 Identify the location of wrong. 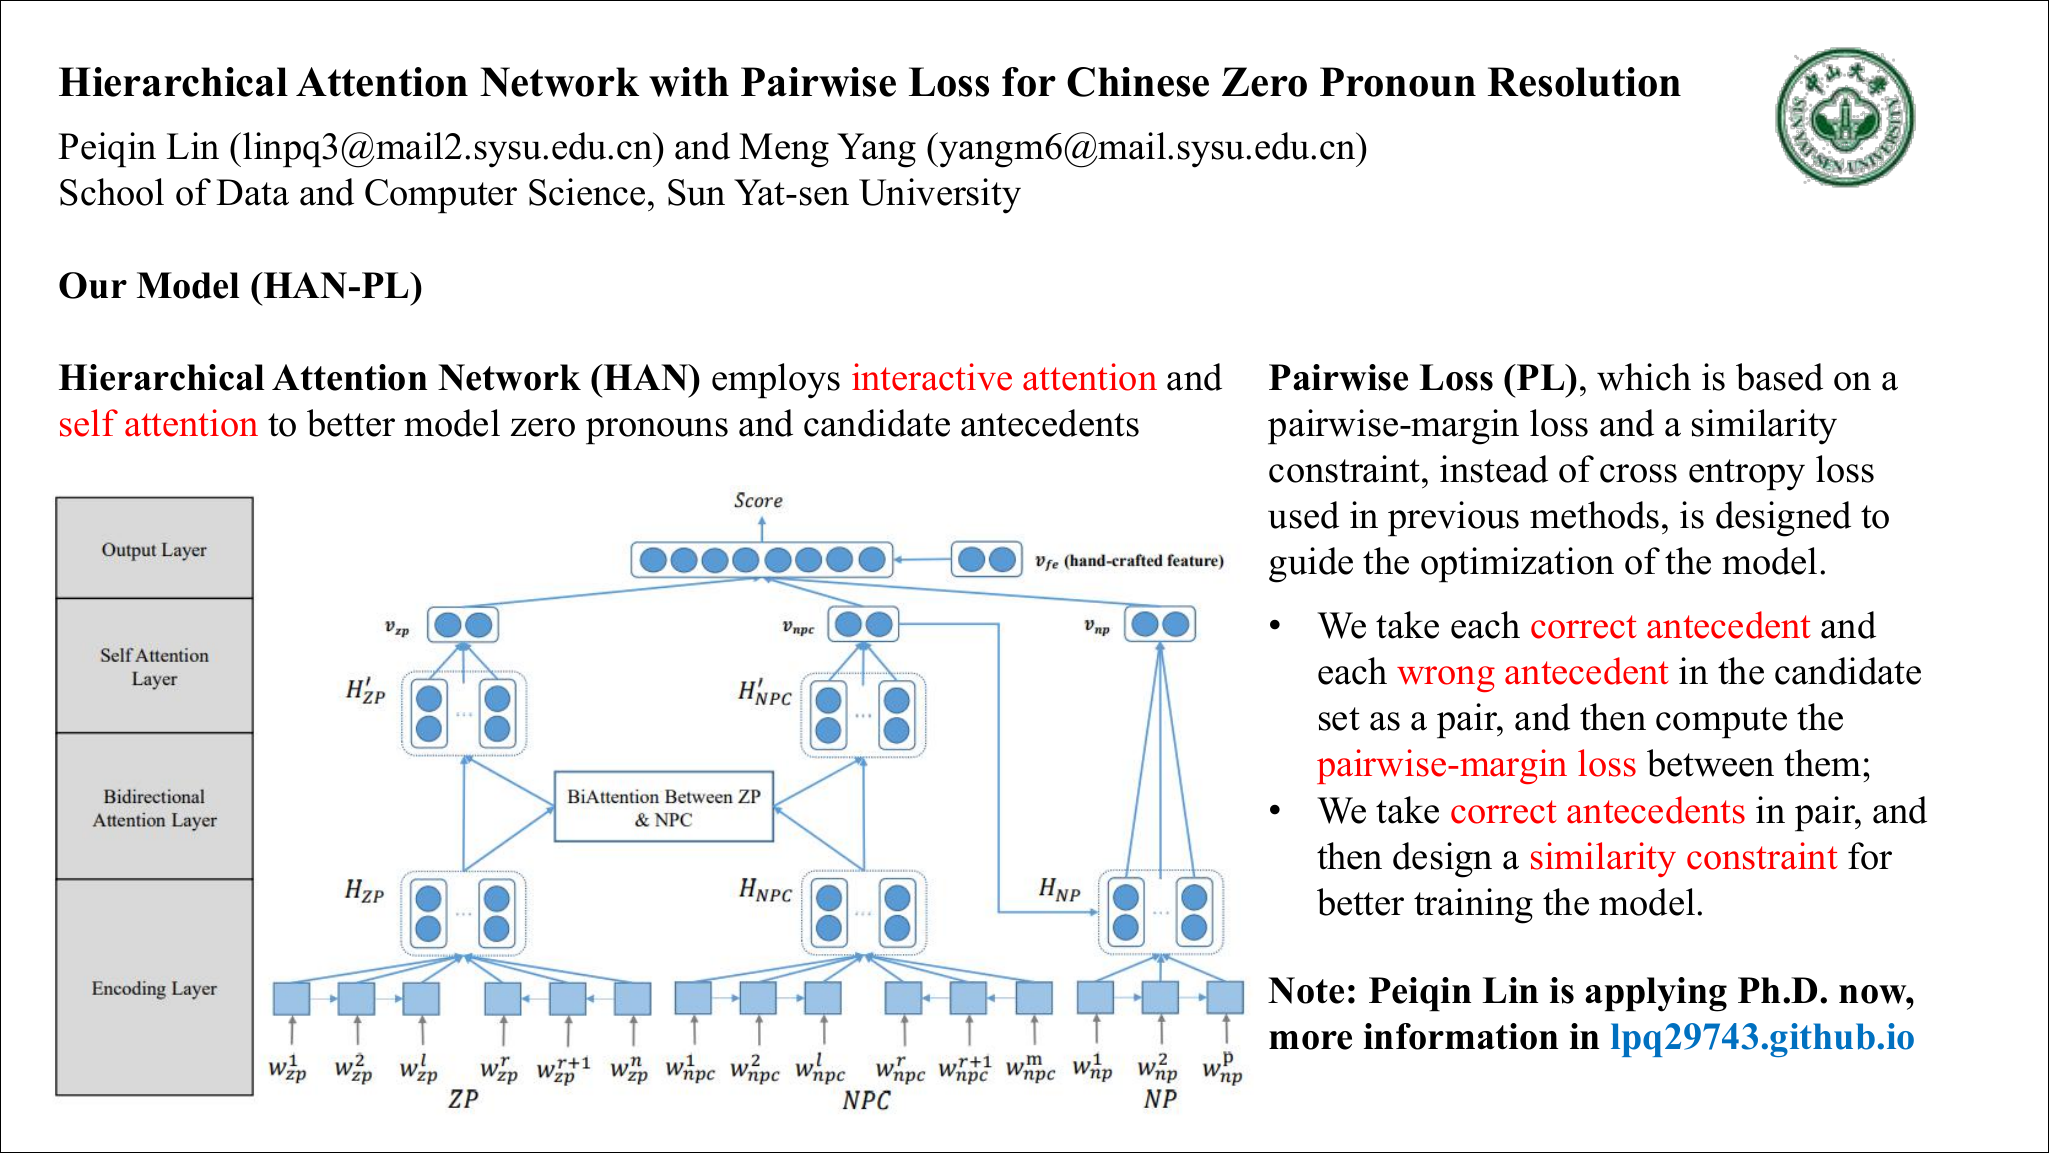
(1446, 679).
